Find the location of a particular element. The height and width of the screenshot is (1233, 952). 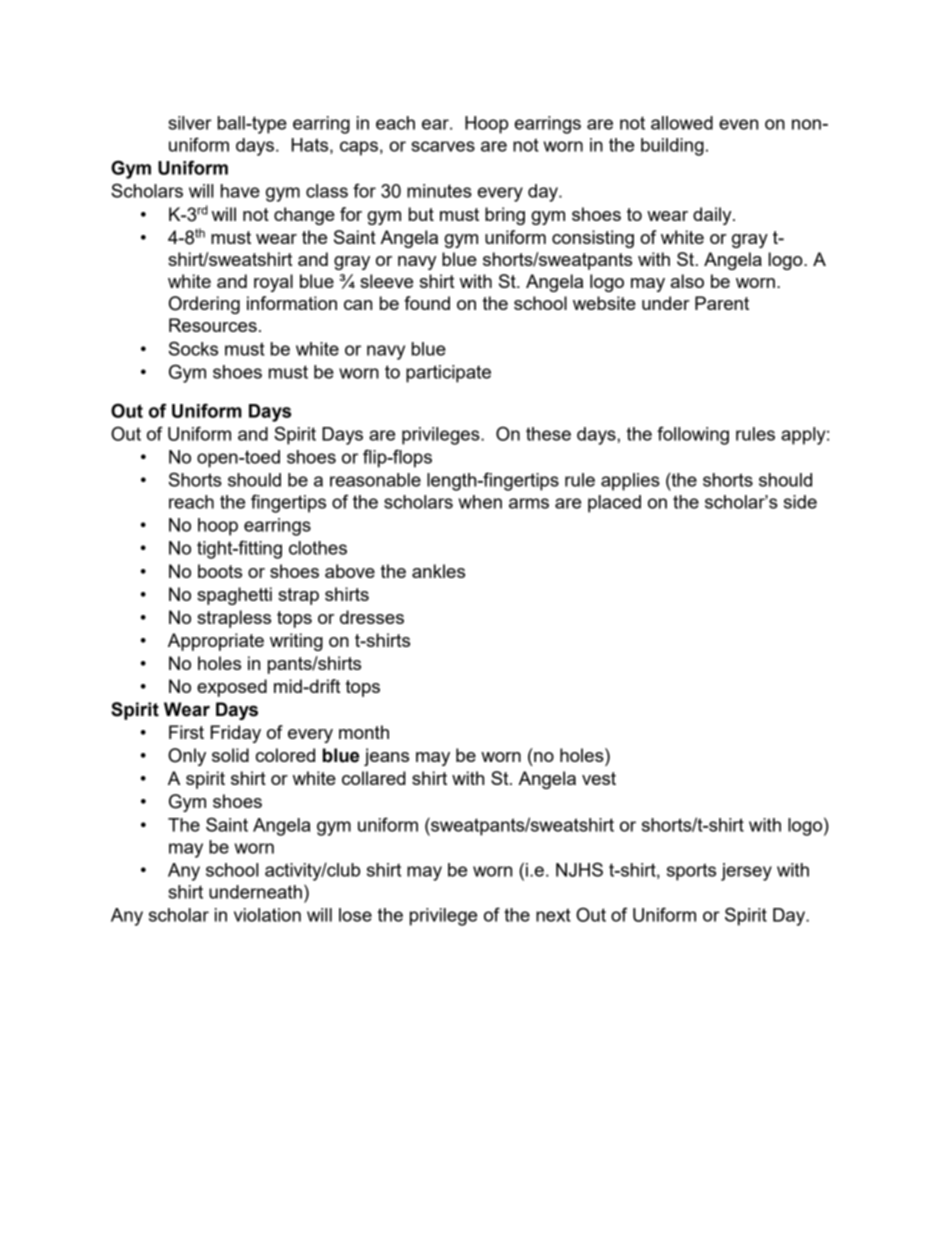

when is located at coordinates (480, 502).
